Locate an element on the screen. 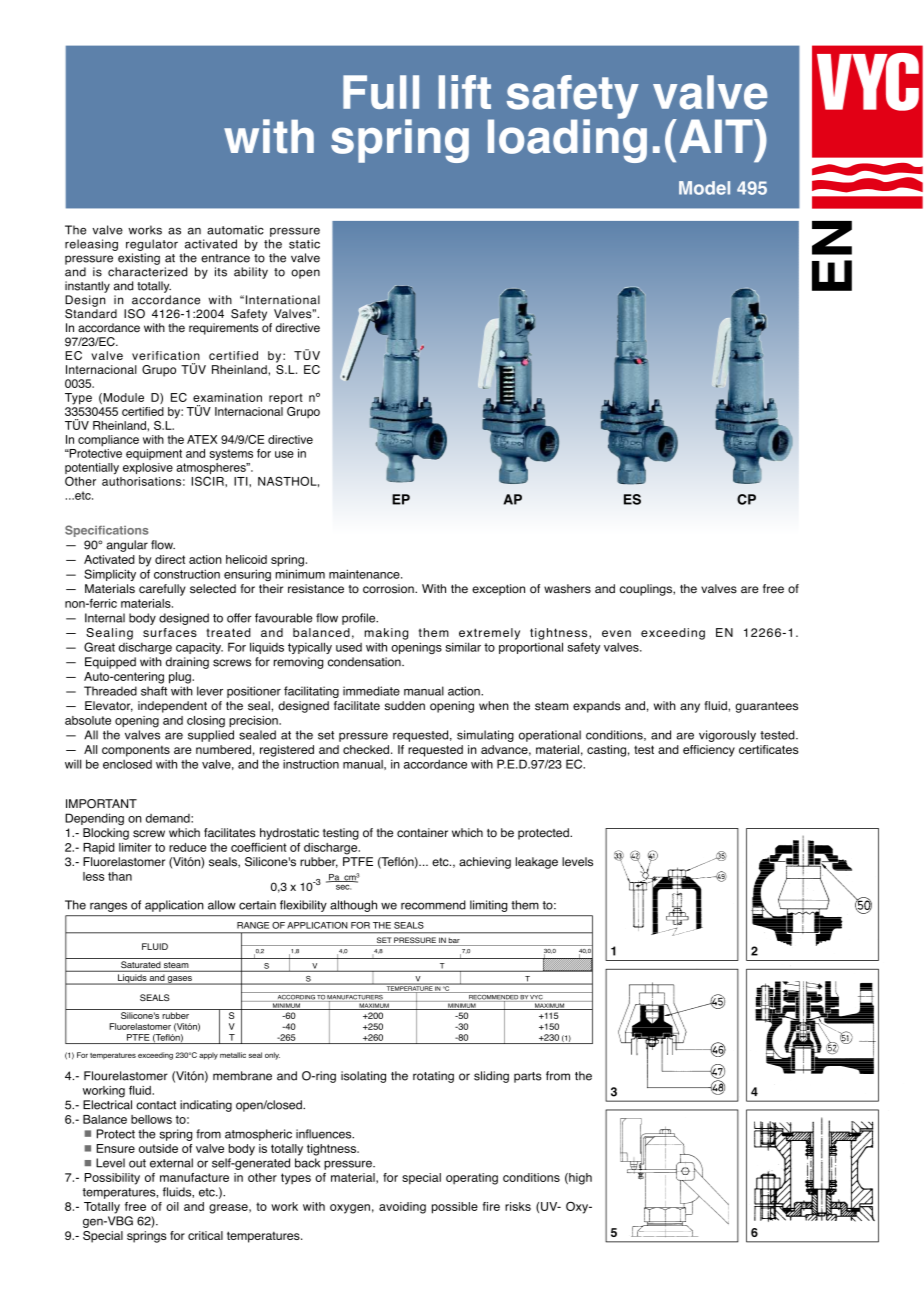  oil is located at coordinates (172, 1206).
